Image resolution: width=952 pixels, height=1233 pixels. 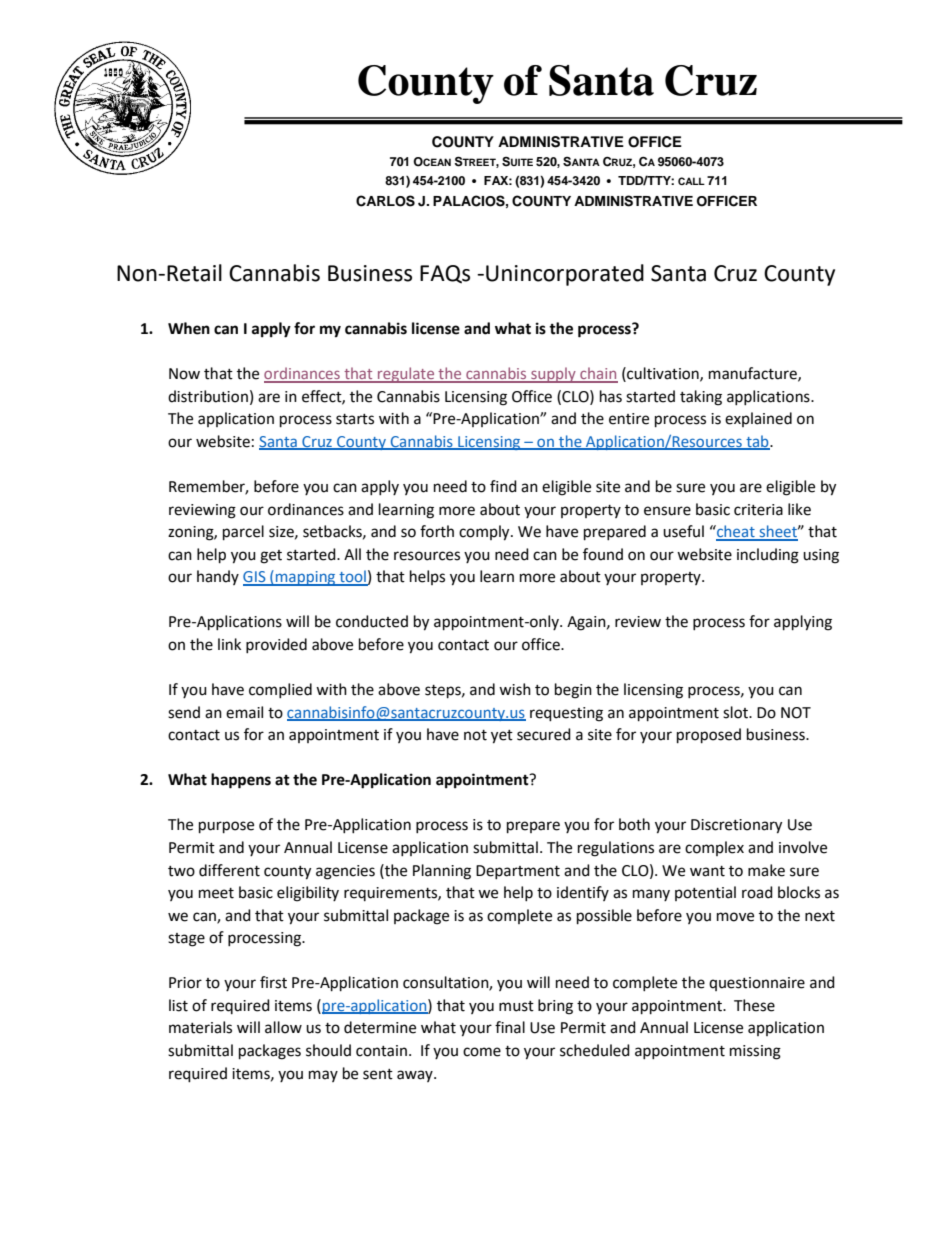 What do you see at coordinates (755, 1052) in the screenshot?
I see `missing` at bounding box center [755, 1052].
